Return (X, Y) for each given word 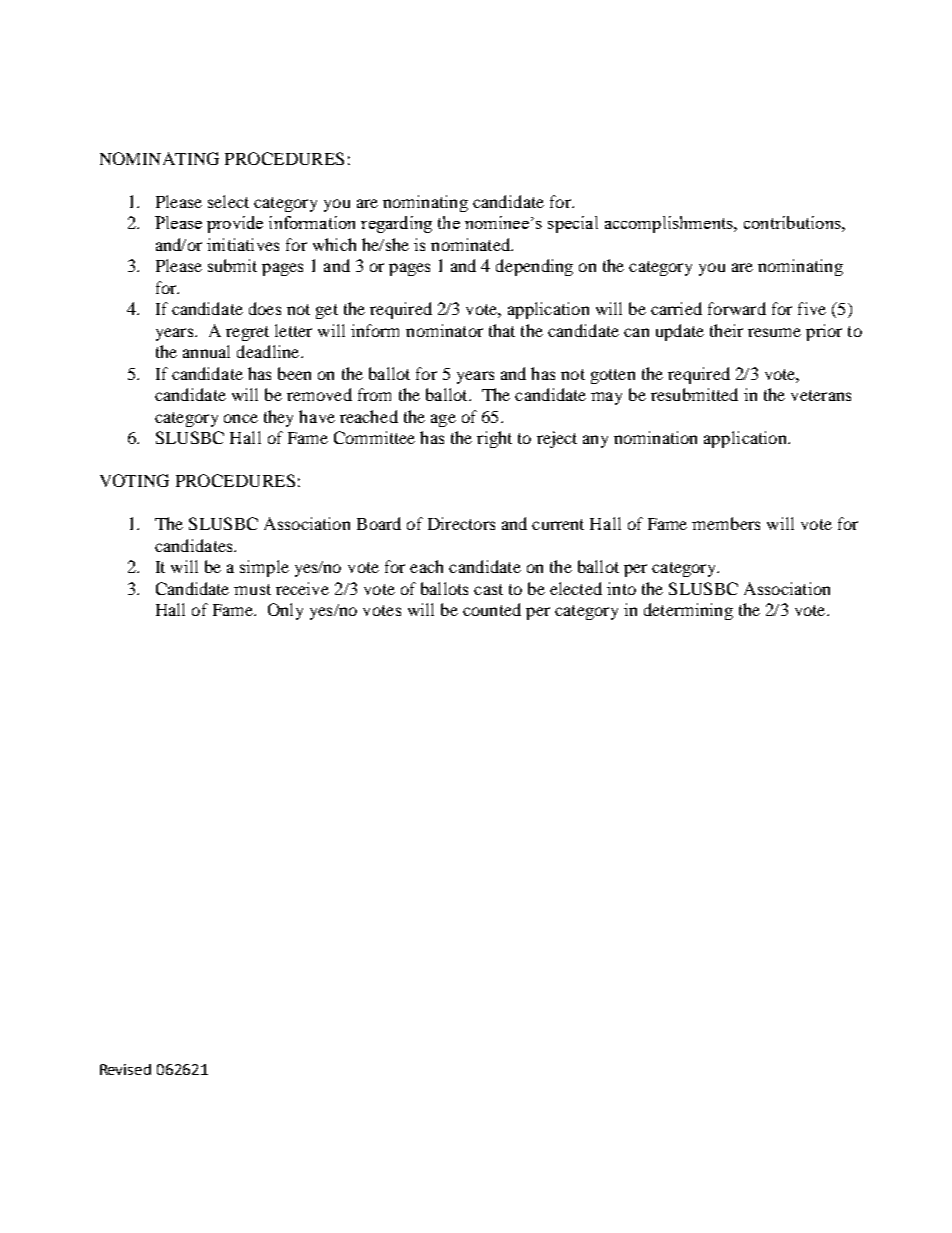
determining (688, 611)
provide (235, 224)
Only (285, 611)
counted (492, 609)
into (621, 588)
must (252, 589)
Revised (125, 1069)
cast (488, 589)
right (494, 439)
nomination (655, 437)
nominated (471, 244)
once (241, 418)
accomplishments (670, 224)
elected (576, 588)
